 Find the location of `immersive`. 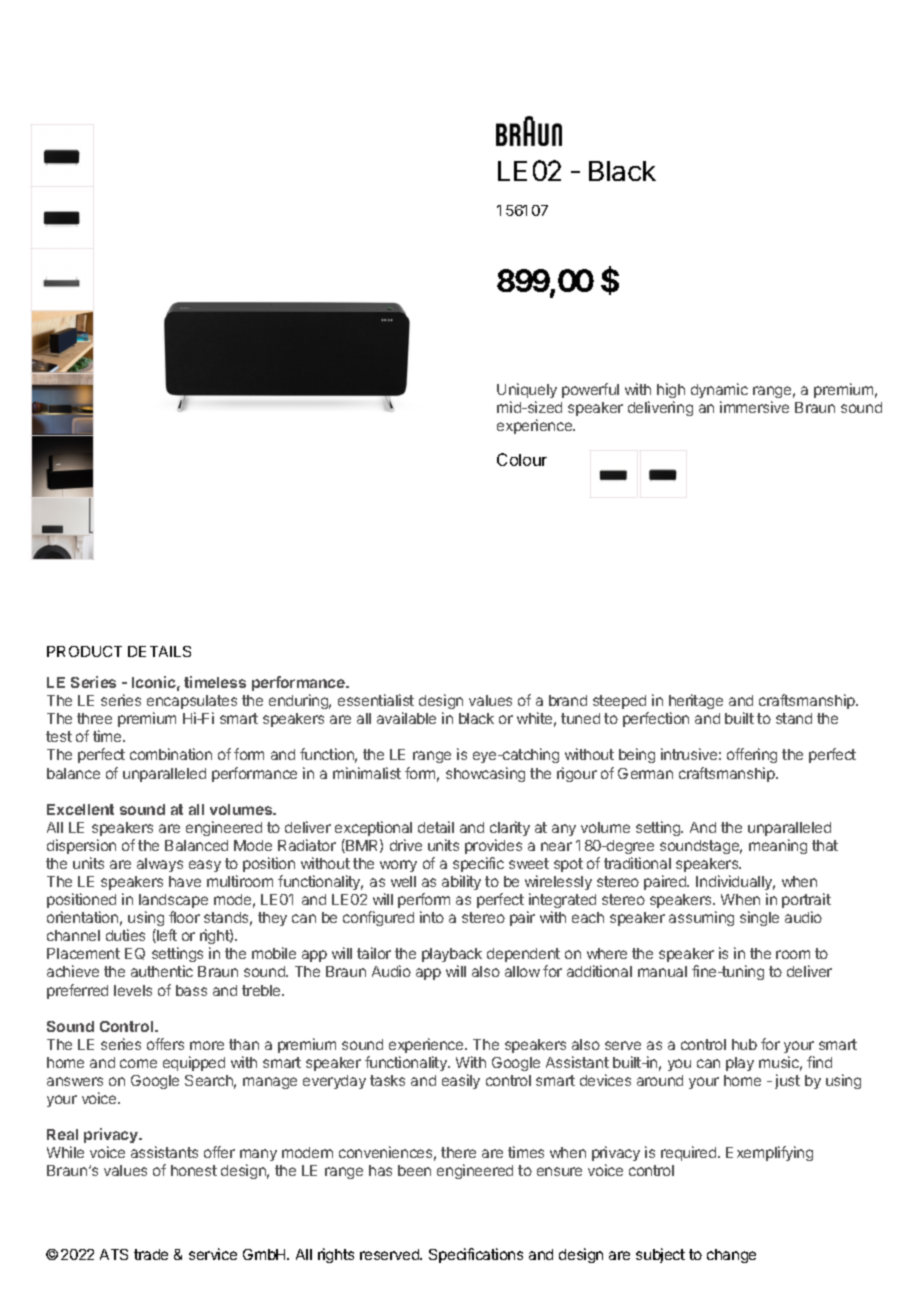

immersive is located at coordinates (754, 407).
